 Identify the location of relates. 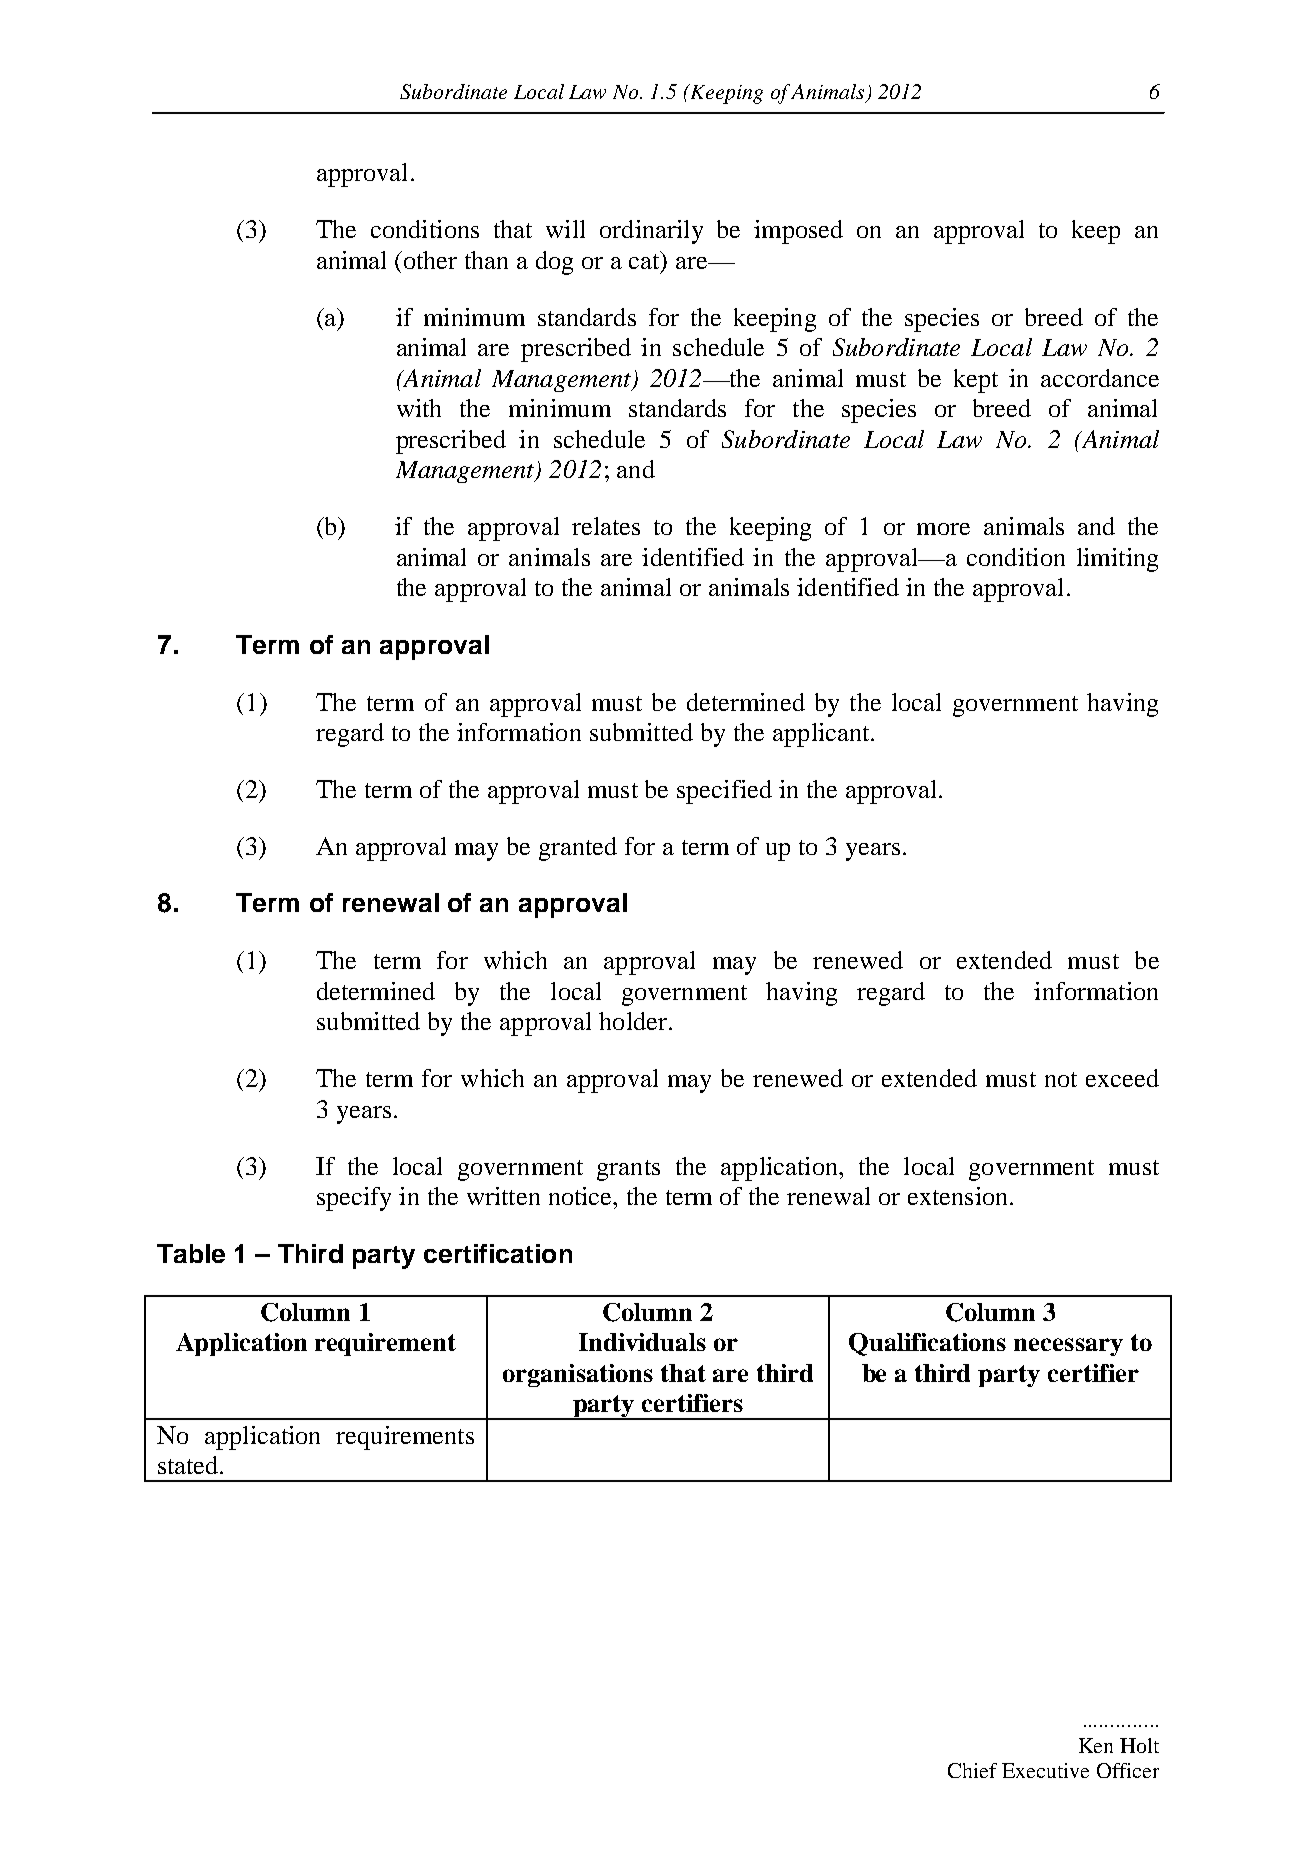
(606, 526).
